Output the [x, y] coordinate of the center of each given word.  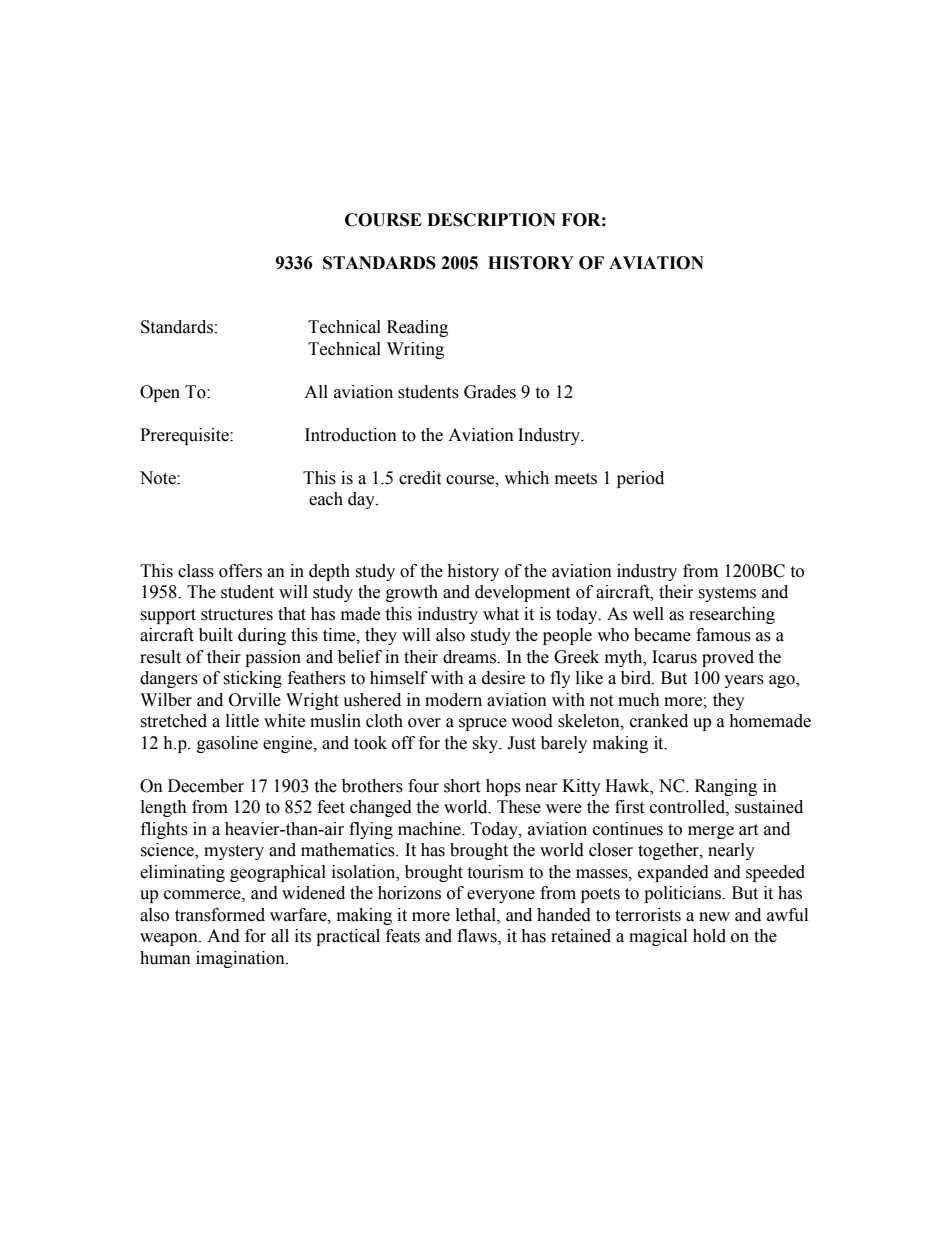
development [522, 593]
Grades [490, 392]
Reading [417, 328]
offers [240, 571]
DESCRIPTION [491, 220]
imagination [241, 959]
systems [727, 594]
